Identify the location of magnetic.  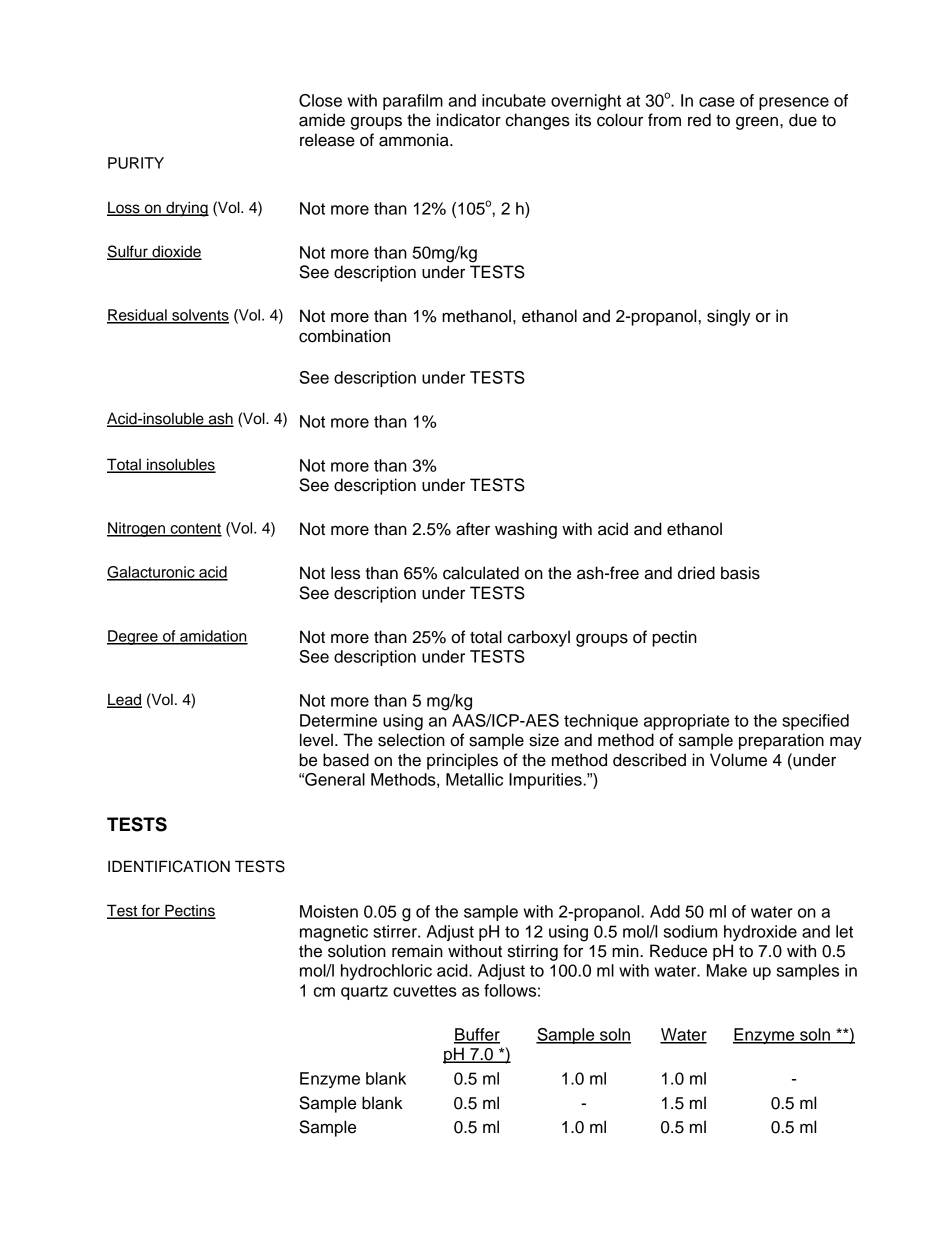
(334, 933).
